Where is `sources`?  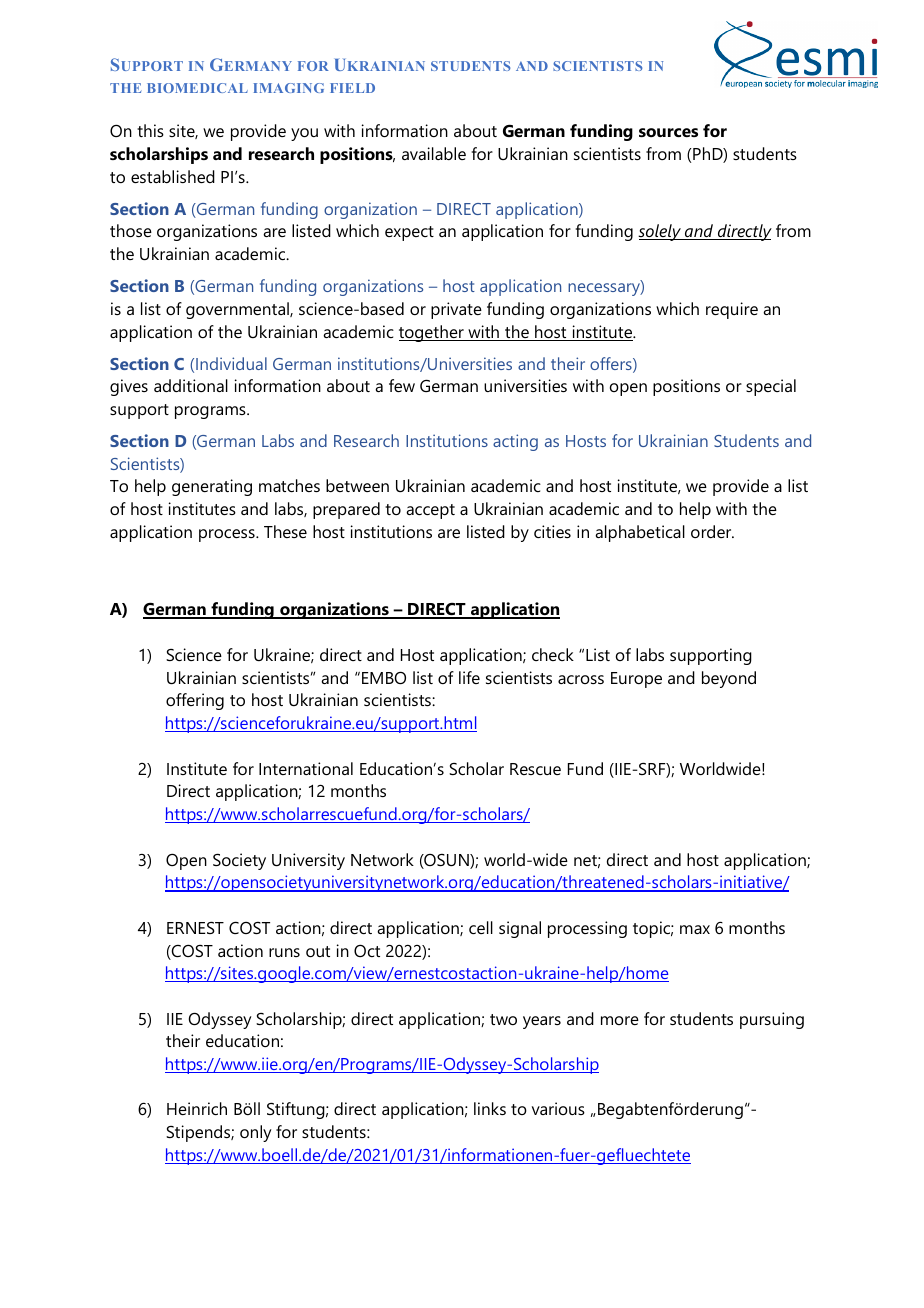
sources is located at coordinates (668, 132).
